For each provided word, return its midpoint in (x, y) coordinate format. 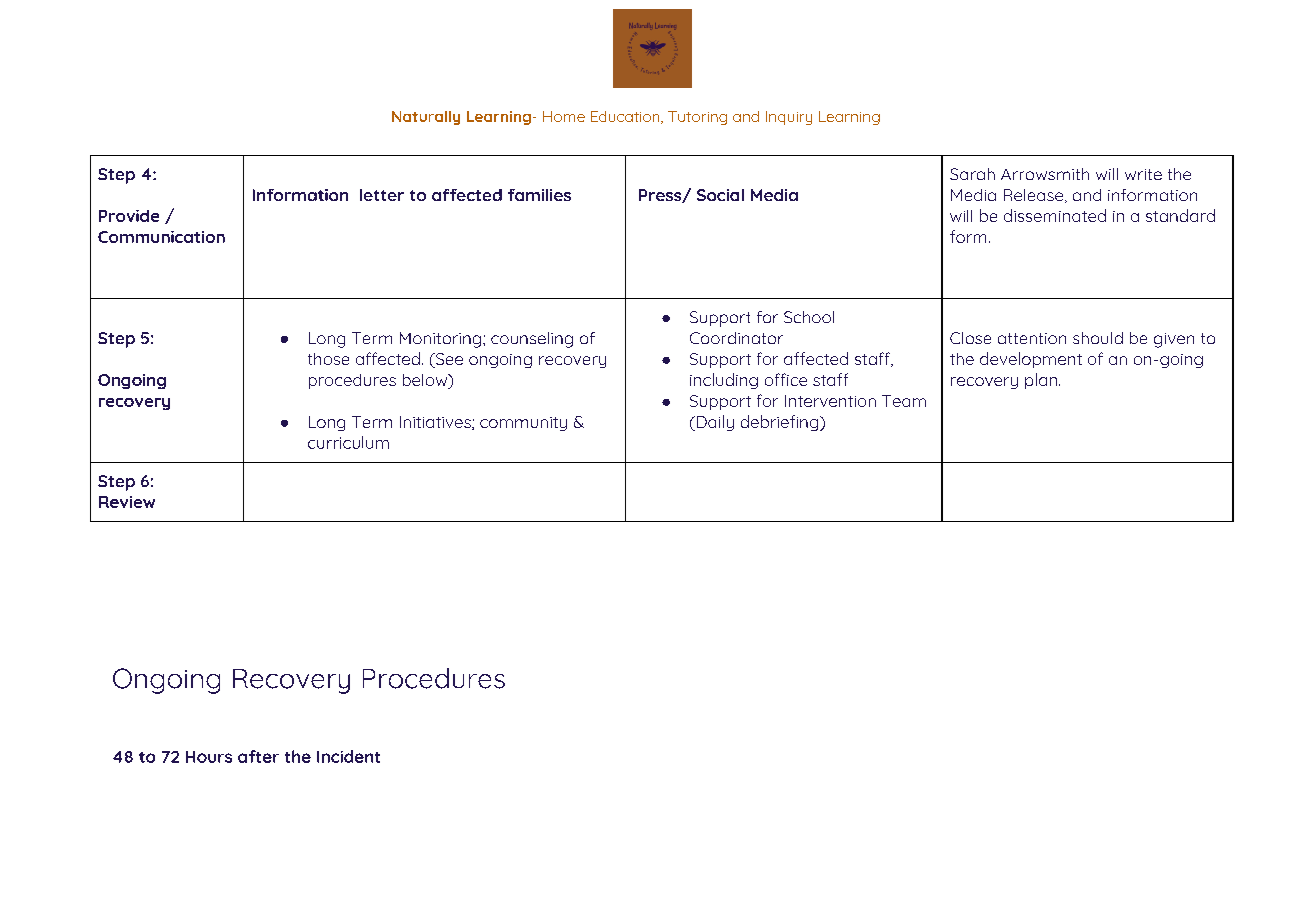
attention (1032, 338)
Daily (714, 423)
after (258, 756)
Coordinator (736, 338)
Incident (348, 756)
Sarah (972, 174)
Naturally (426, 118)
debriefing (781, 423)
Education (626, 117)
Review (127, 502)
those (328, 359)
